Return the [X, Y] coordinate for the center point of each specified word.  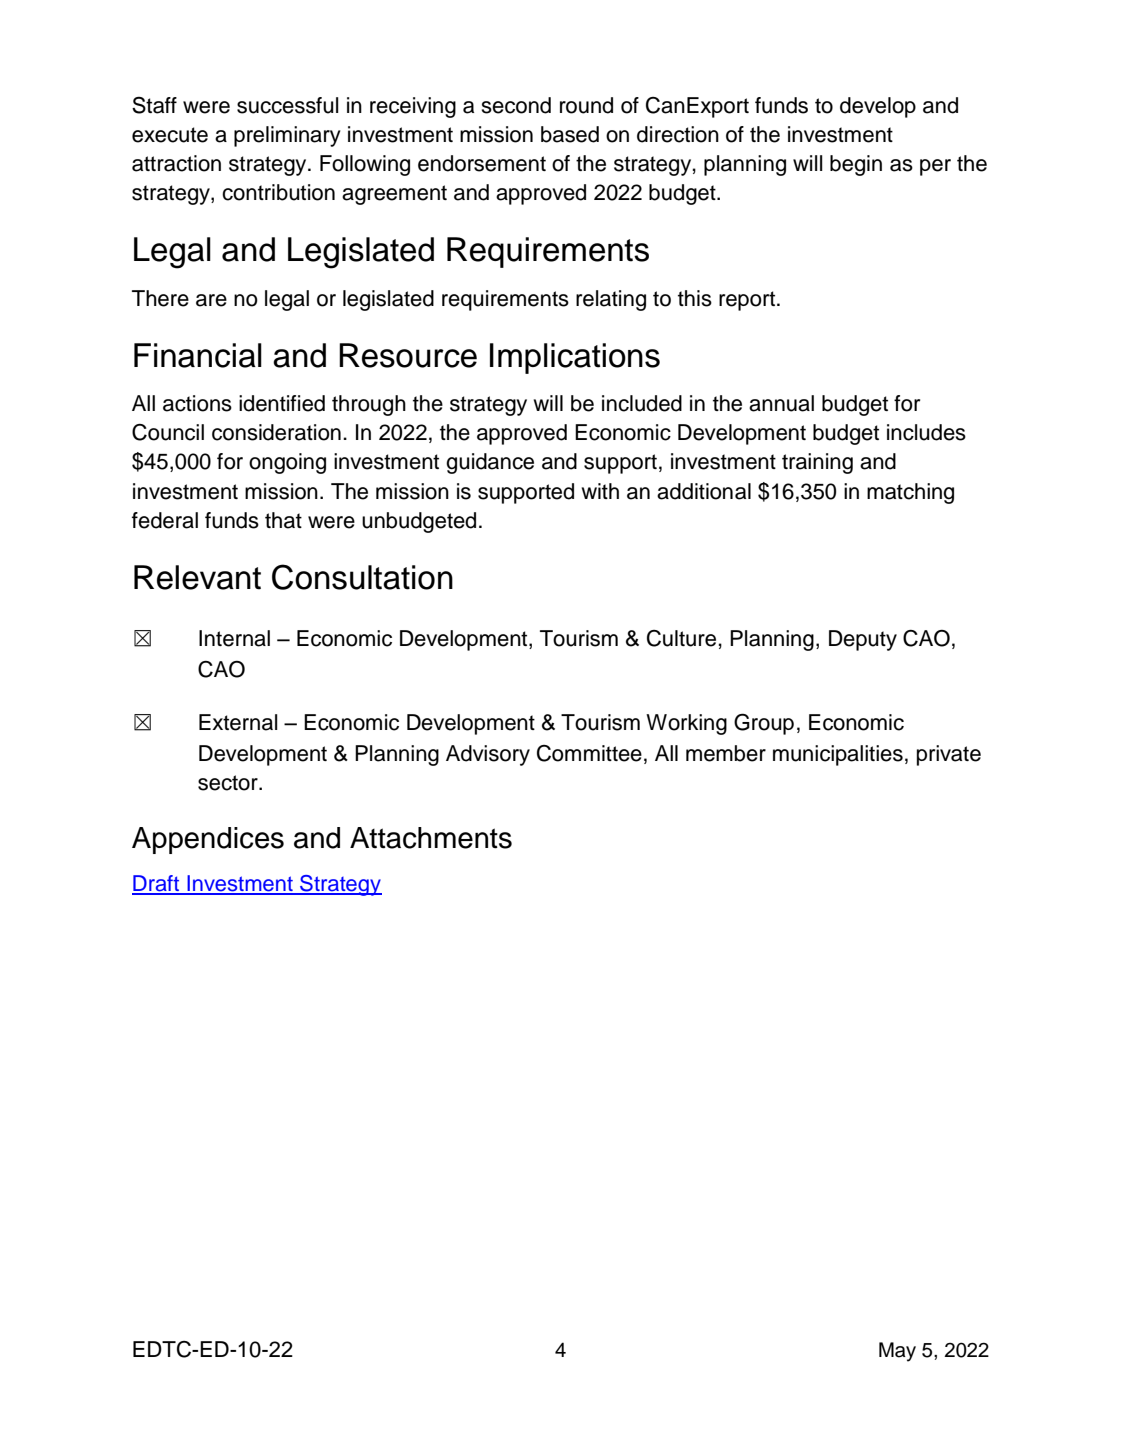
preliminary [287, 136]
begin [856, 165]
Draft [157, 884]
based [570, 134]
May [897, 1352]
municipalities [838, 755]
